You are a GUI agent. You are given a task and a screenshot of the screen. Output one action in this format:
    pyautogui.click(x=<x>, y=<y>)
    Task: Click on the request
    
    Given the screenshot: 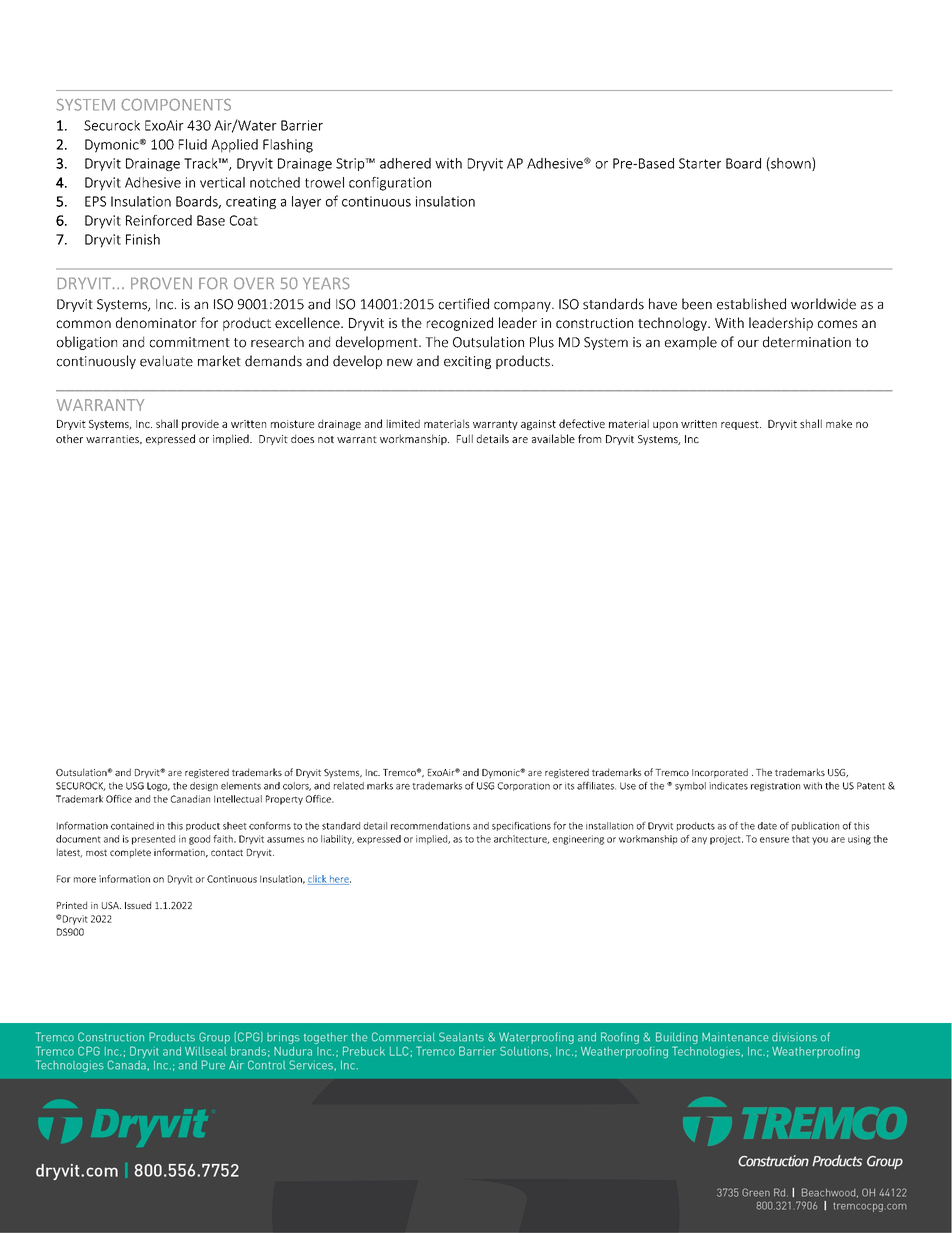 What is the action you would take?
    pyautogui.click(x=741, y=425)
